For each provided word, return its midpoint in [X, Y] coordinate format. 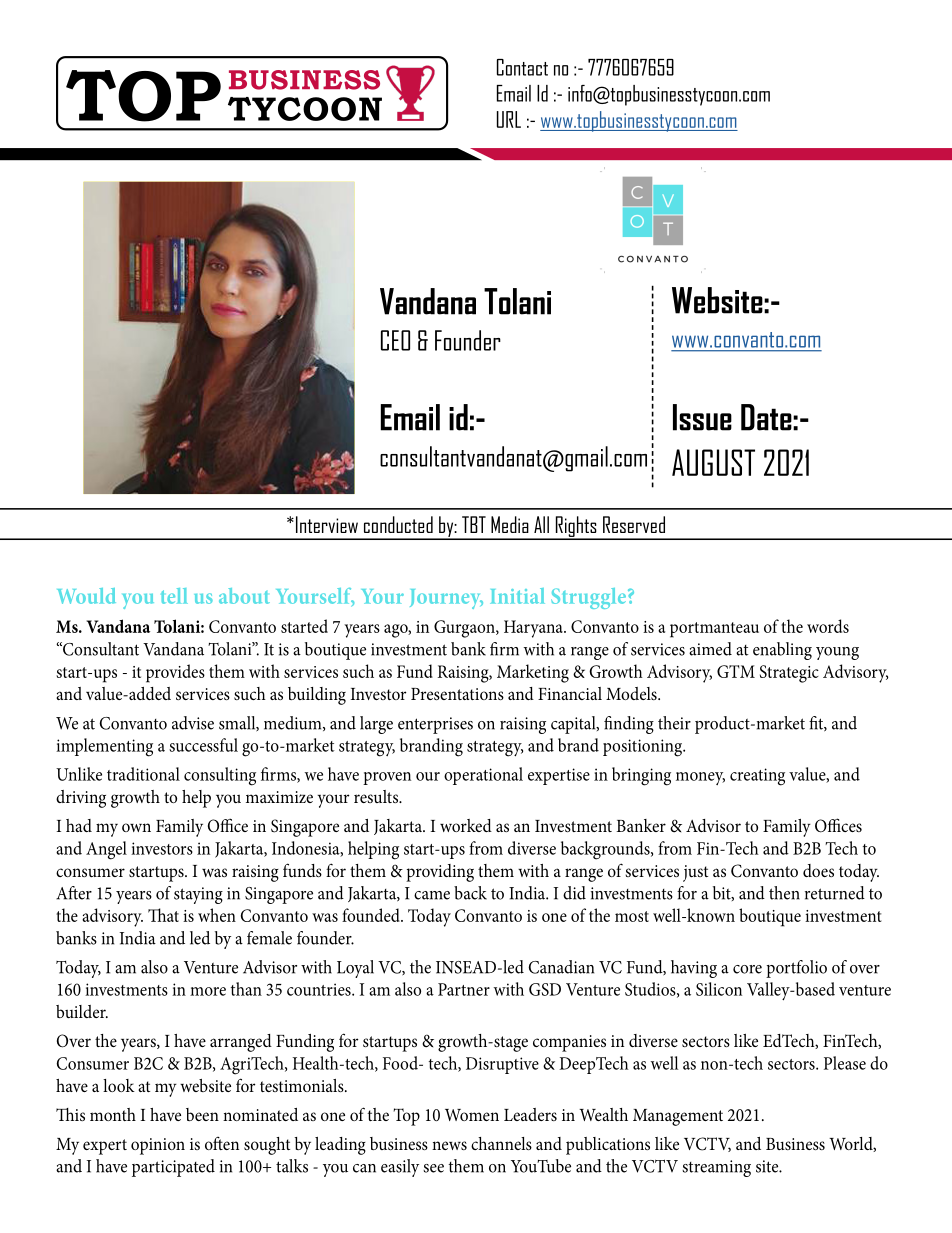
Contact [522, 67]
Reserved [634, 524]
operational [483, 776]
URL [509, 119]
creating [757, 777]
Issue [702, 417]
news [449, 1145]
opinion [158, 1146]
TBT [474, 524]
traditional [143, 774]
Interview [327, 524]
